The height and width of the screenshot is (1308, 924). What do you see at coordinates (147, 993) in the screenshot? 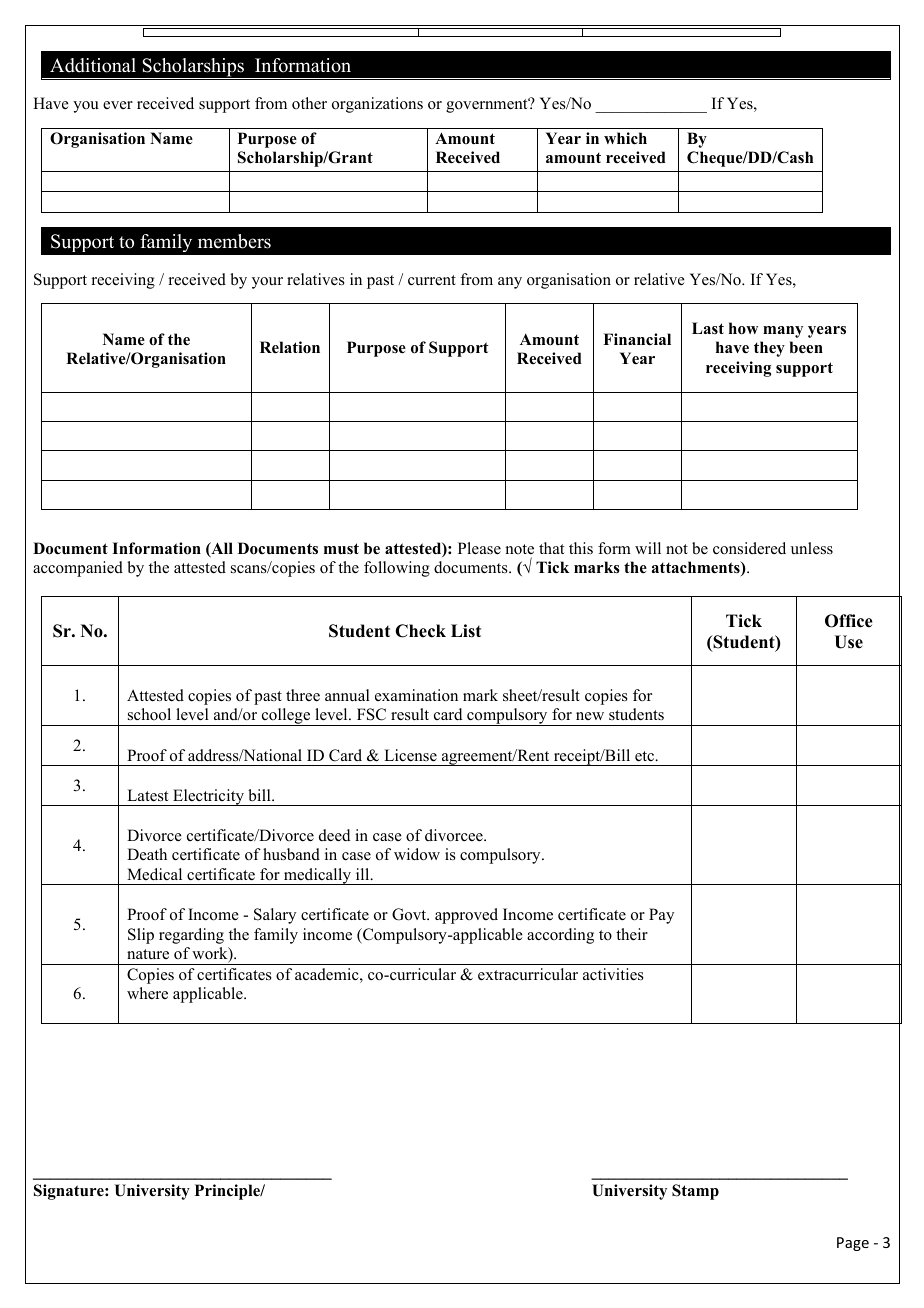
I see `where` at bounding box center [147, 993].
